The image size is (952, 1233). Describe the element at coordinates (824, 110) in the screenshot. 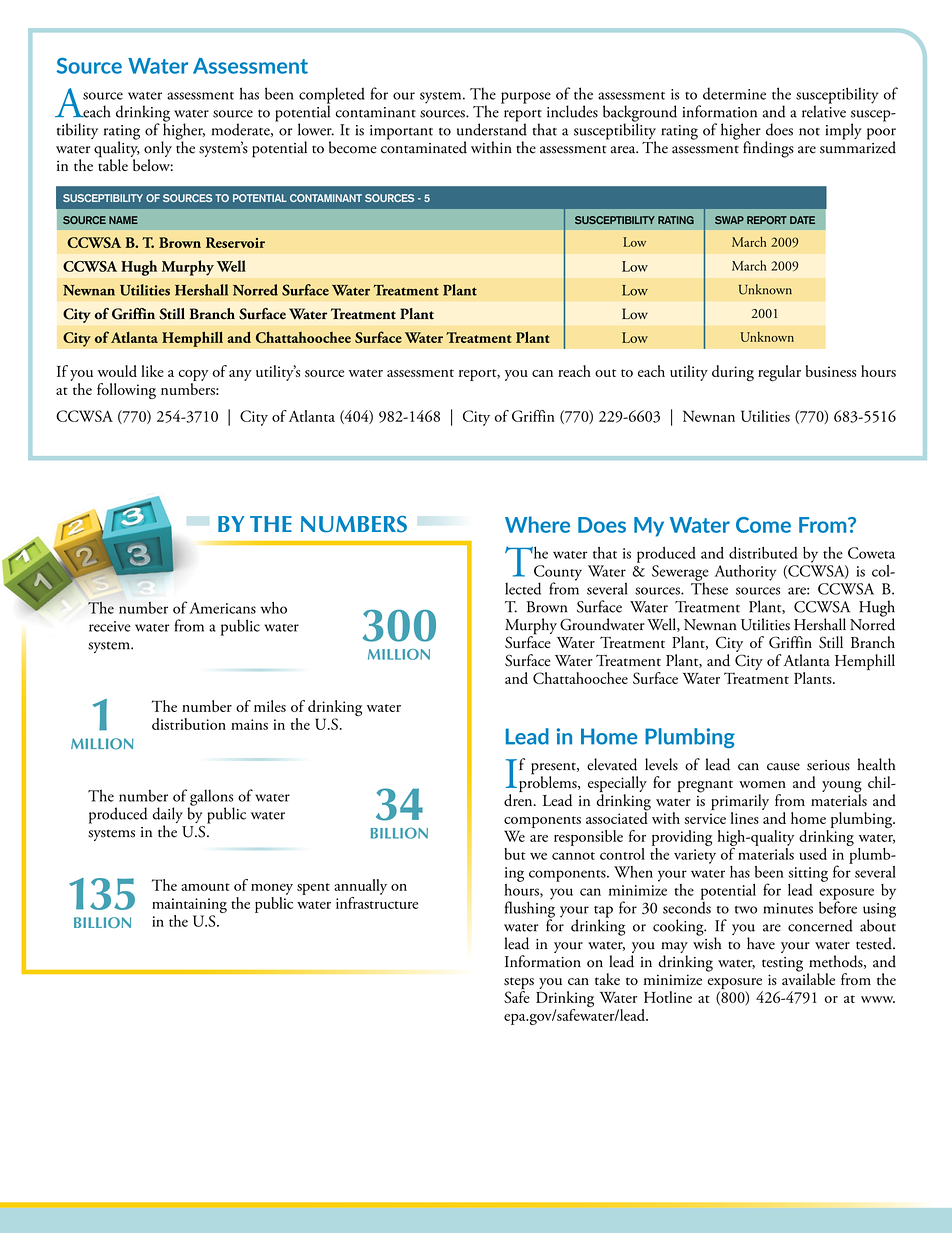

I see `relative` at that location.
